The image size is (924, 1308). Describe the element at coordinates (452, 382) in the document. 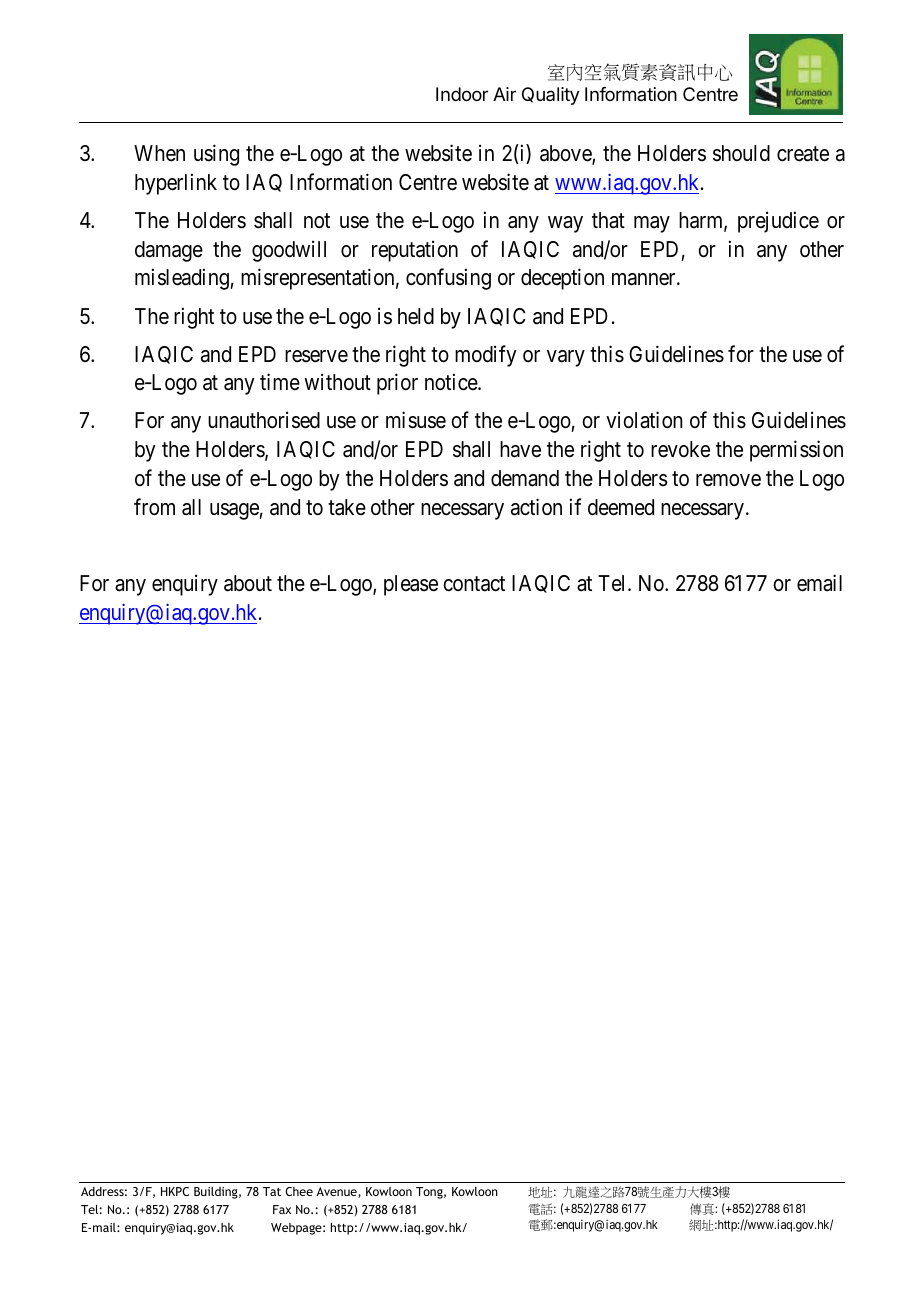

I see `notice` at that location.
